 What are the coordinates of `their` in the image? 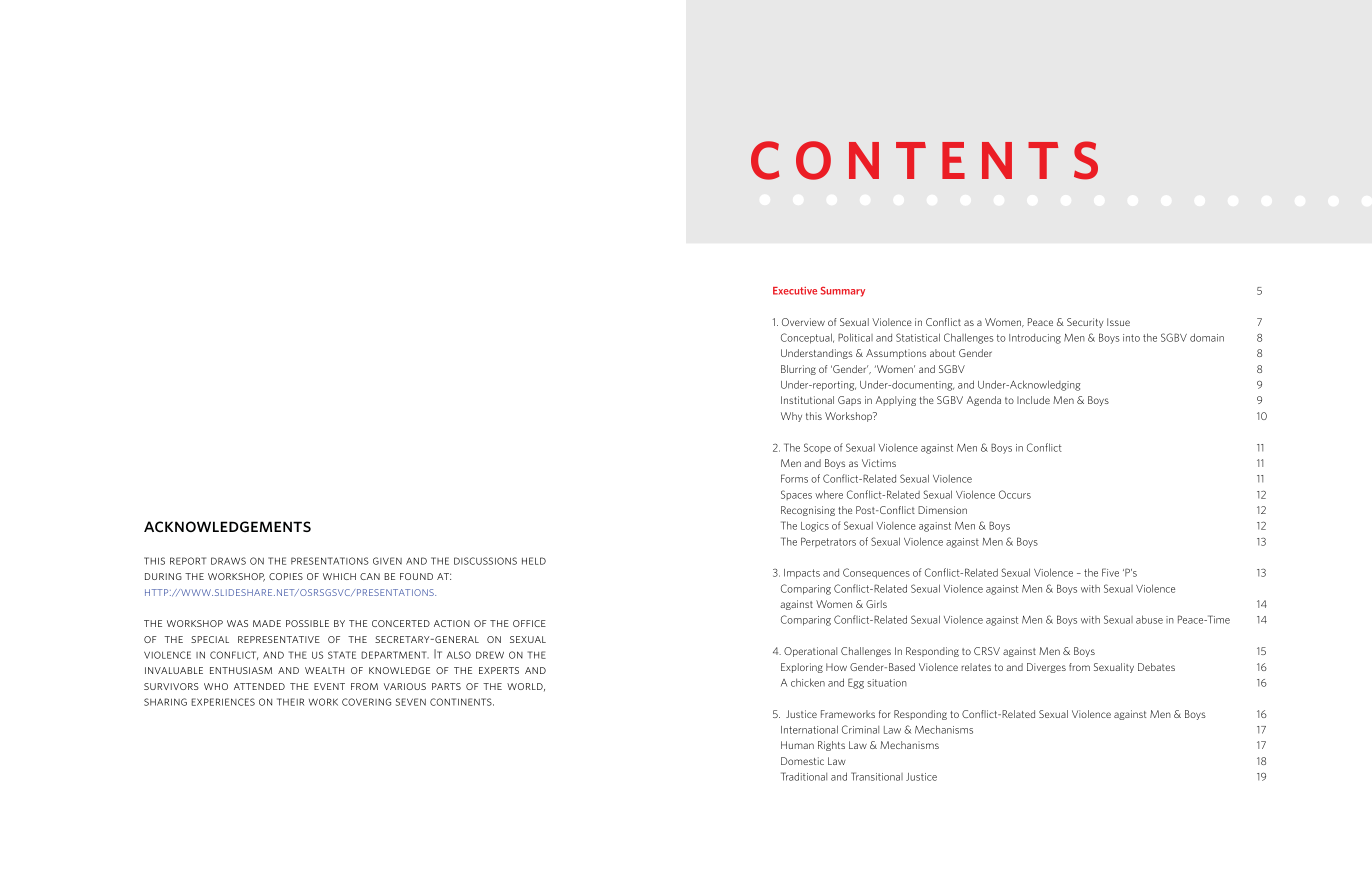 It's located at (290, 702).
